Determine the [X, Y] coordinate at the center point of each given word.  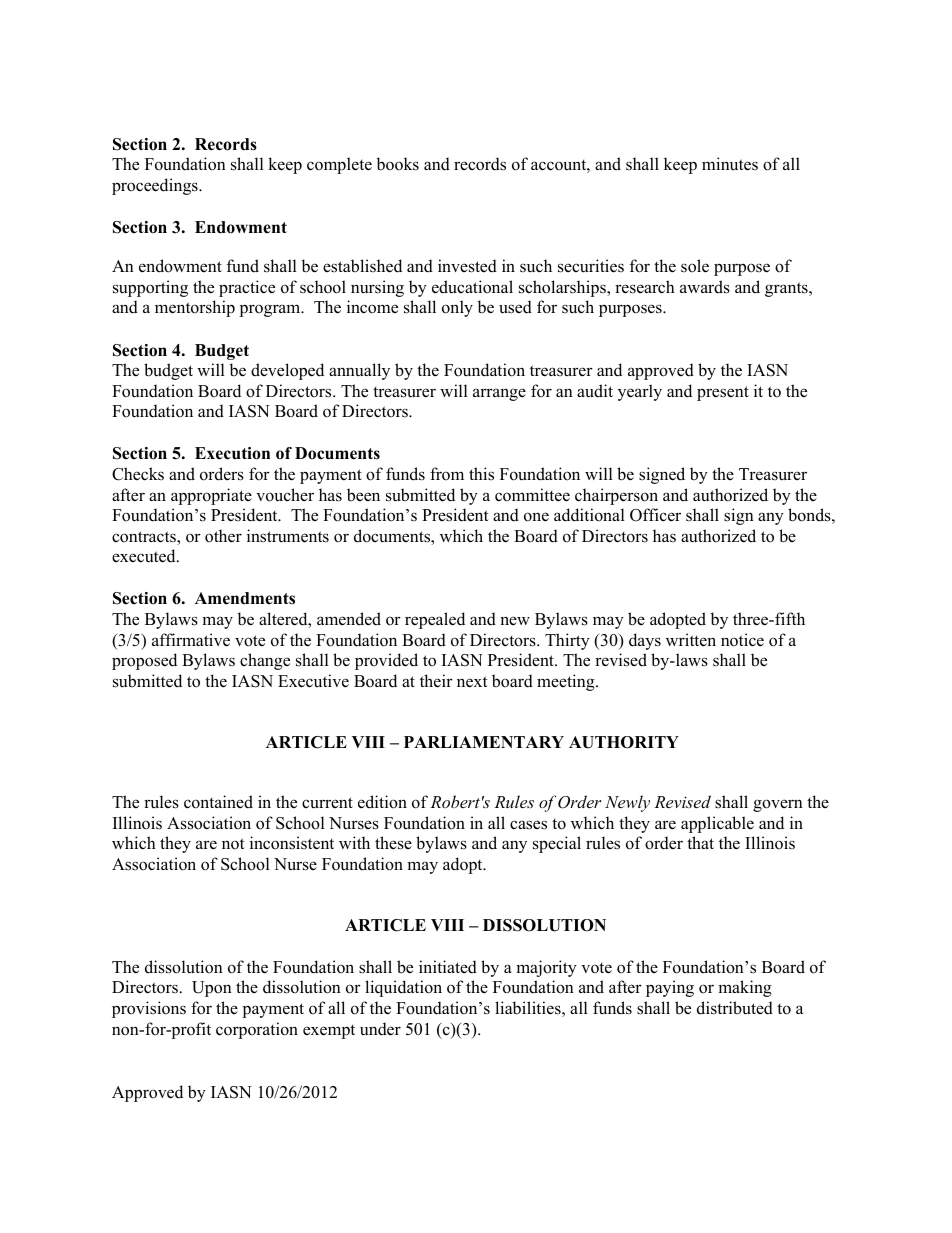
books [397, 164]
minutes [730, 164]
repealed [435, 620]
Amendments [245, 598]
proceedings [156, 186]
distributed [735, 1008]
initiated [448, 967]
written [691, 640]
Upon [212, 989]
